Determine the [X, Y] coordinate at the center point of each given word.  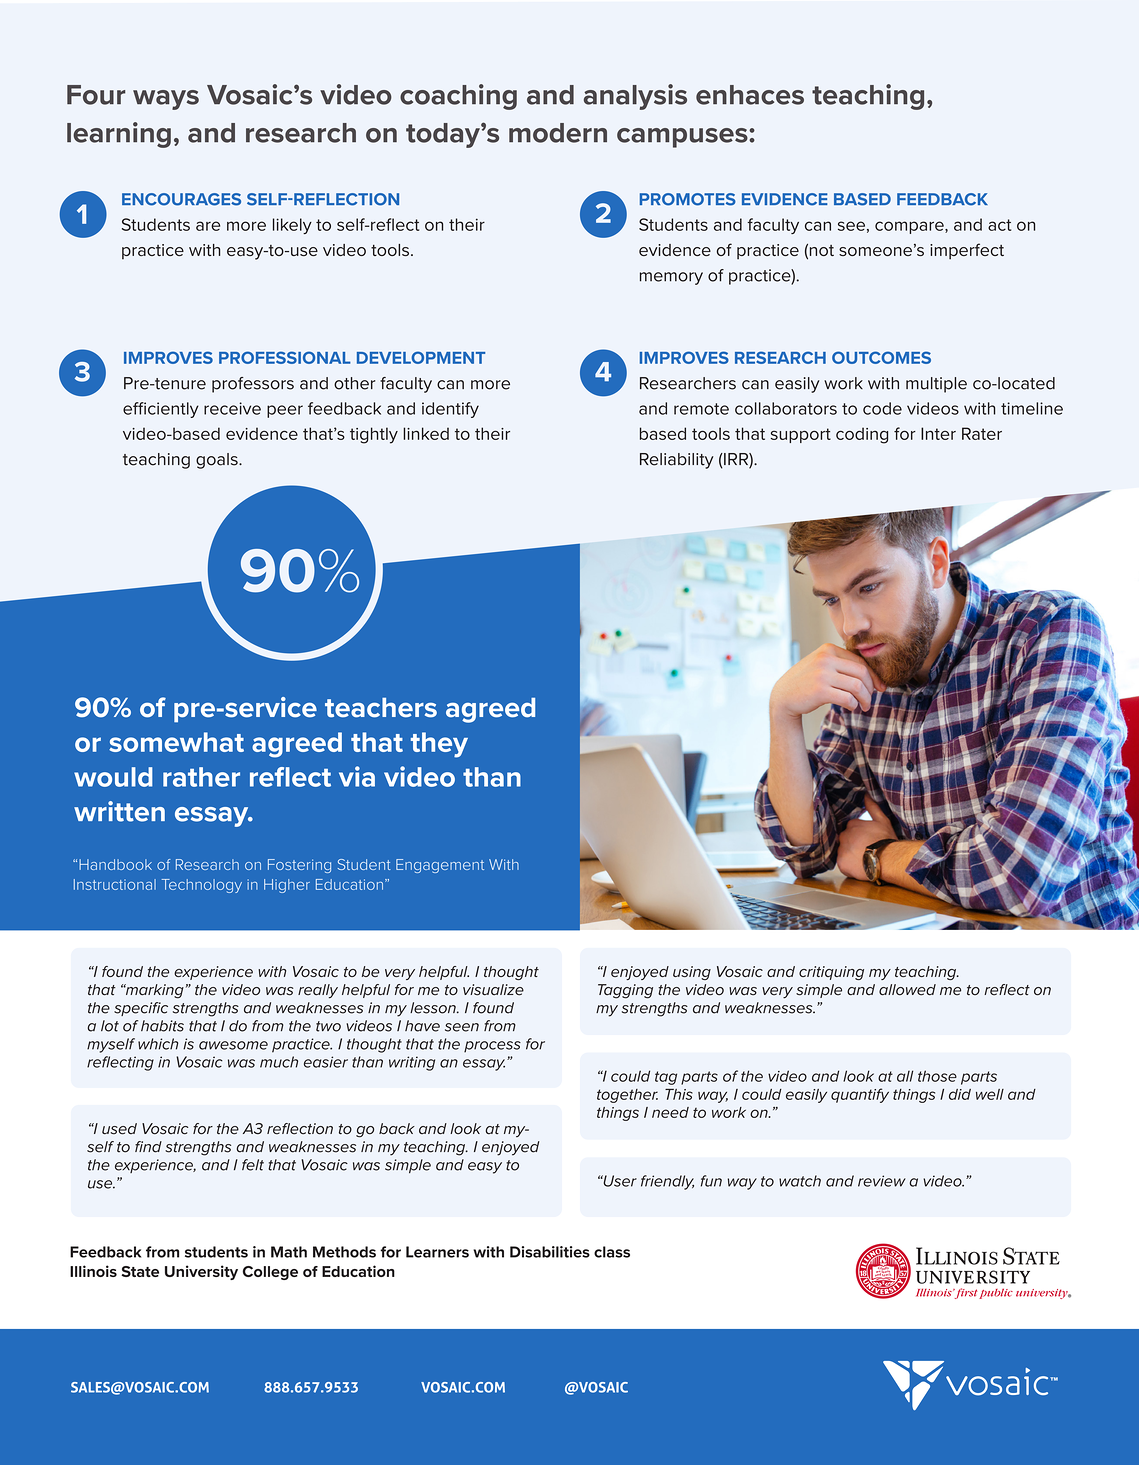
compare [910, 227]
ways [166, 100]
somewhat [176, 742]
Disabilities [550, 1252]
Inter [938, 433]
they [439, 745]
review [882, 1181]
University [201, 1272]
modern [558, 133]
